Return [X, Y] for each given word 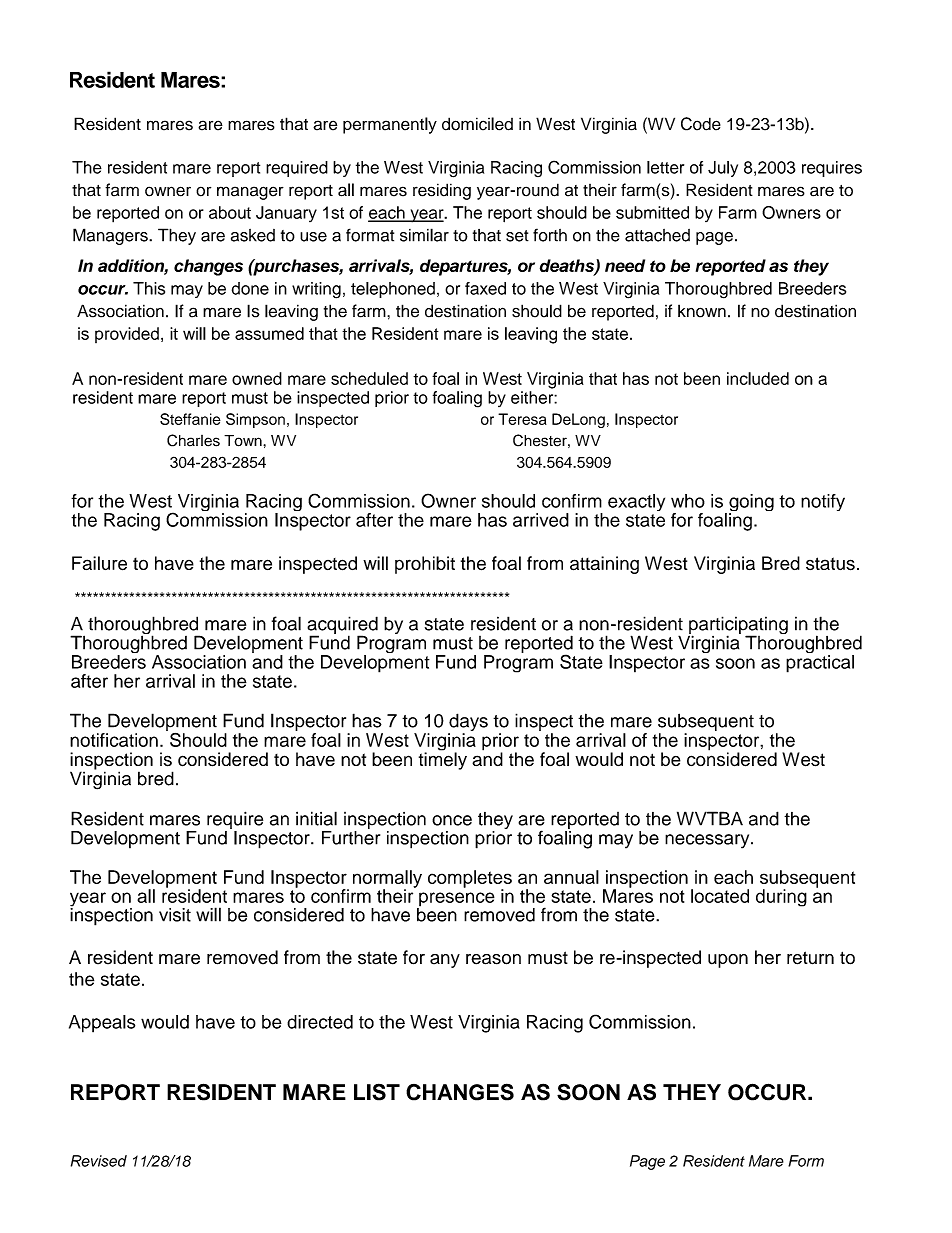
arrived [541, 520]
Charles [193, 440]
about [230, 212]
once [452, 820]
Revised [99, 1161]
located [720, 896]
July [723, 169]
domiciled [477, 124]
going [751, 504]
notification [114, 740]
